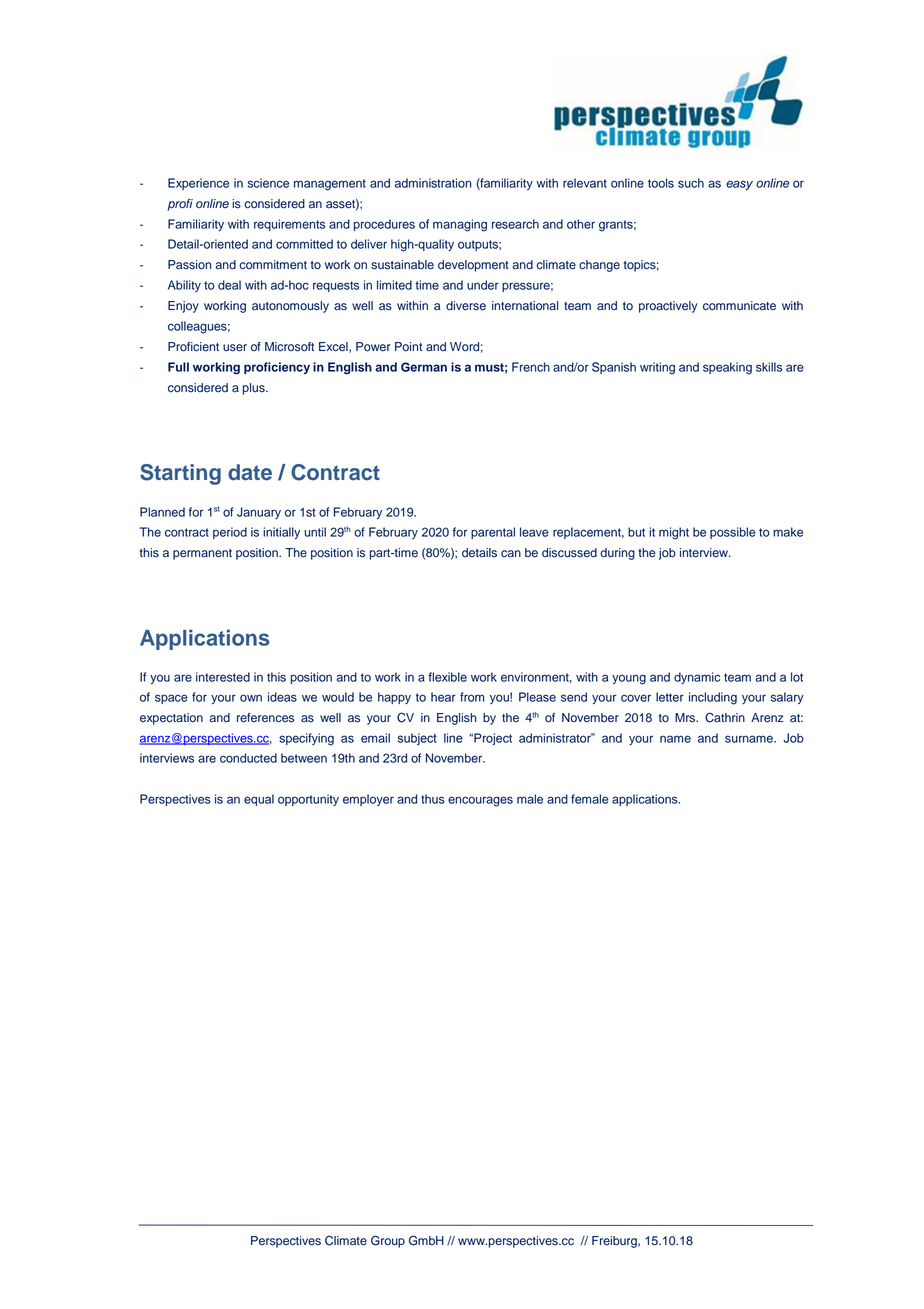  I want to click on science, so click(268, 183).
